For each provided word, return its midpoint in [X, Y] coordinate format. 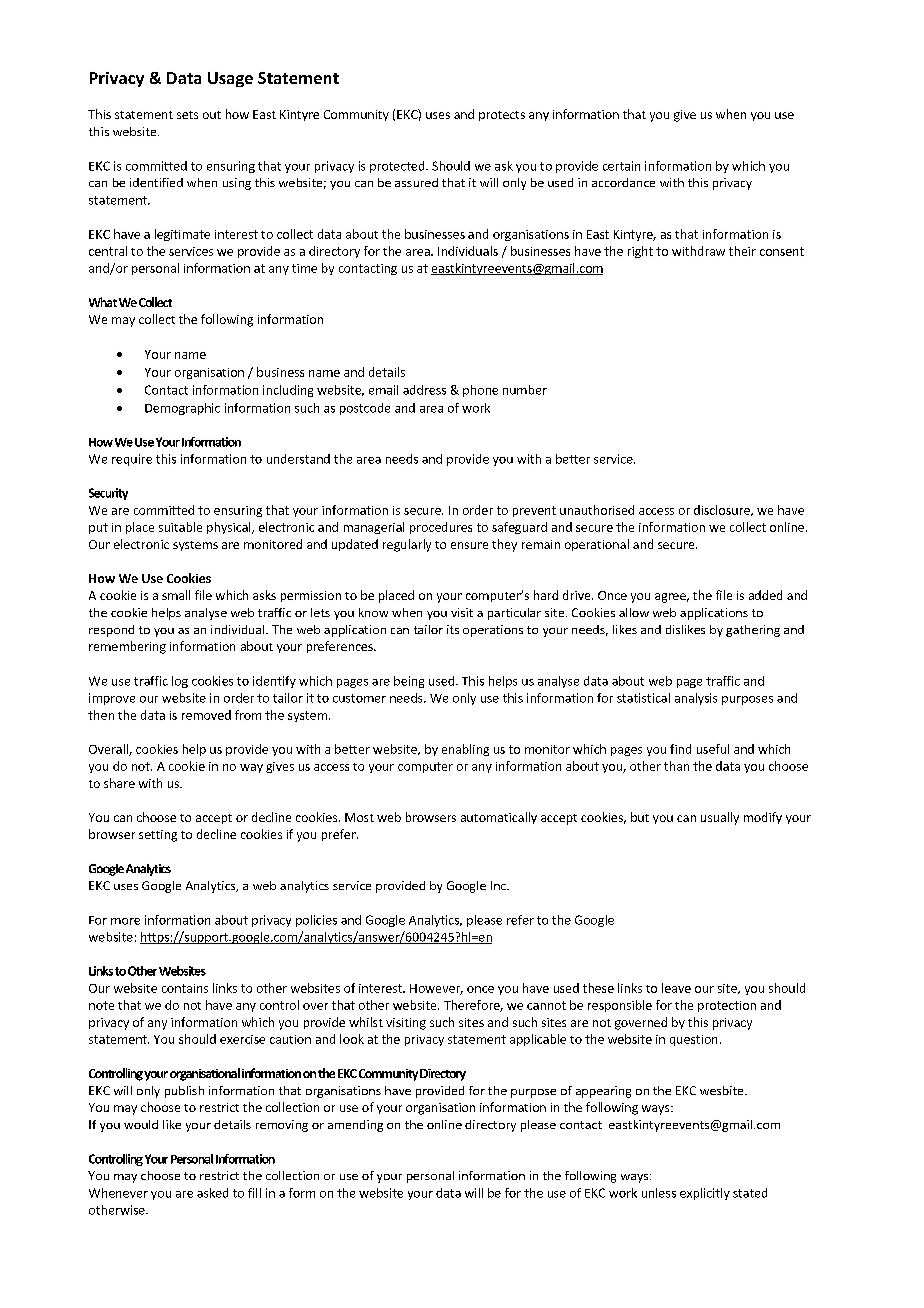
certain [621, 166]
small [176, 595]
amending [355, 1126]
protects [502, 116]
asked [212, 1193]
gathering [753, 631]
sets [187, 115]
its [453, 629]
